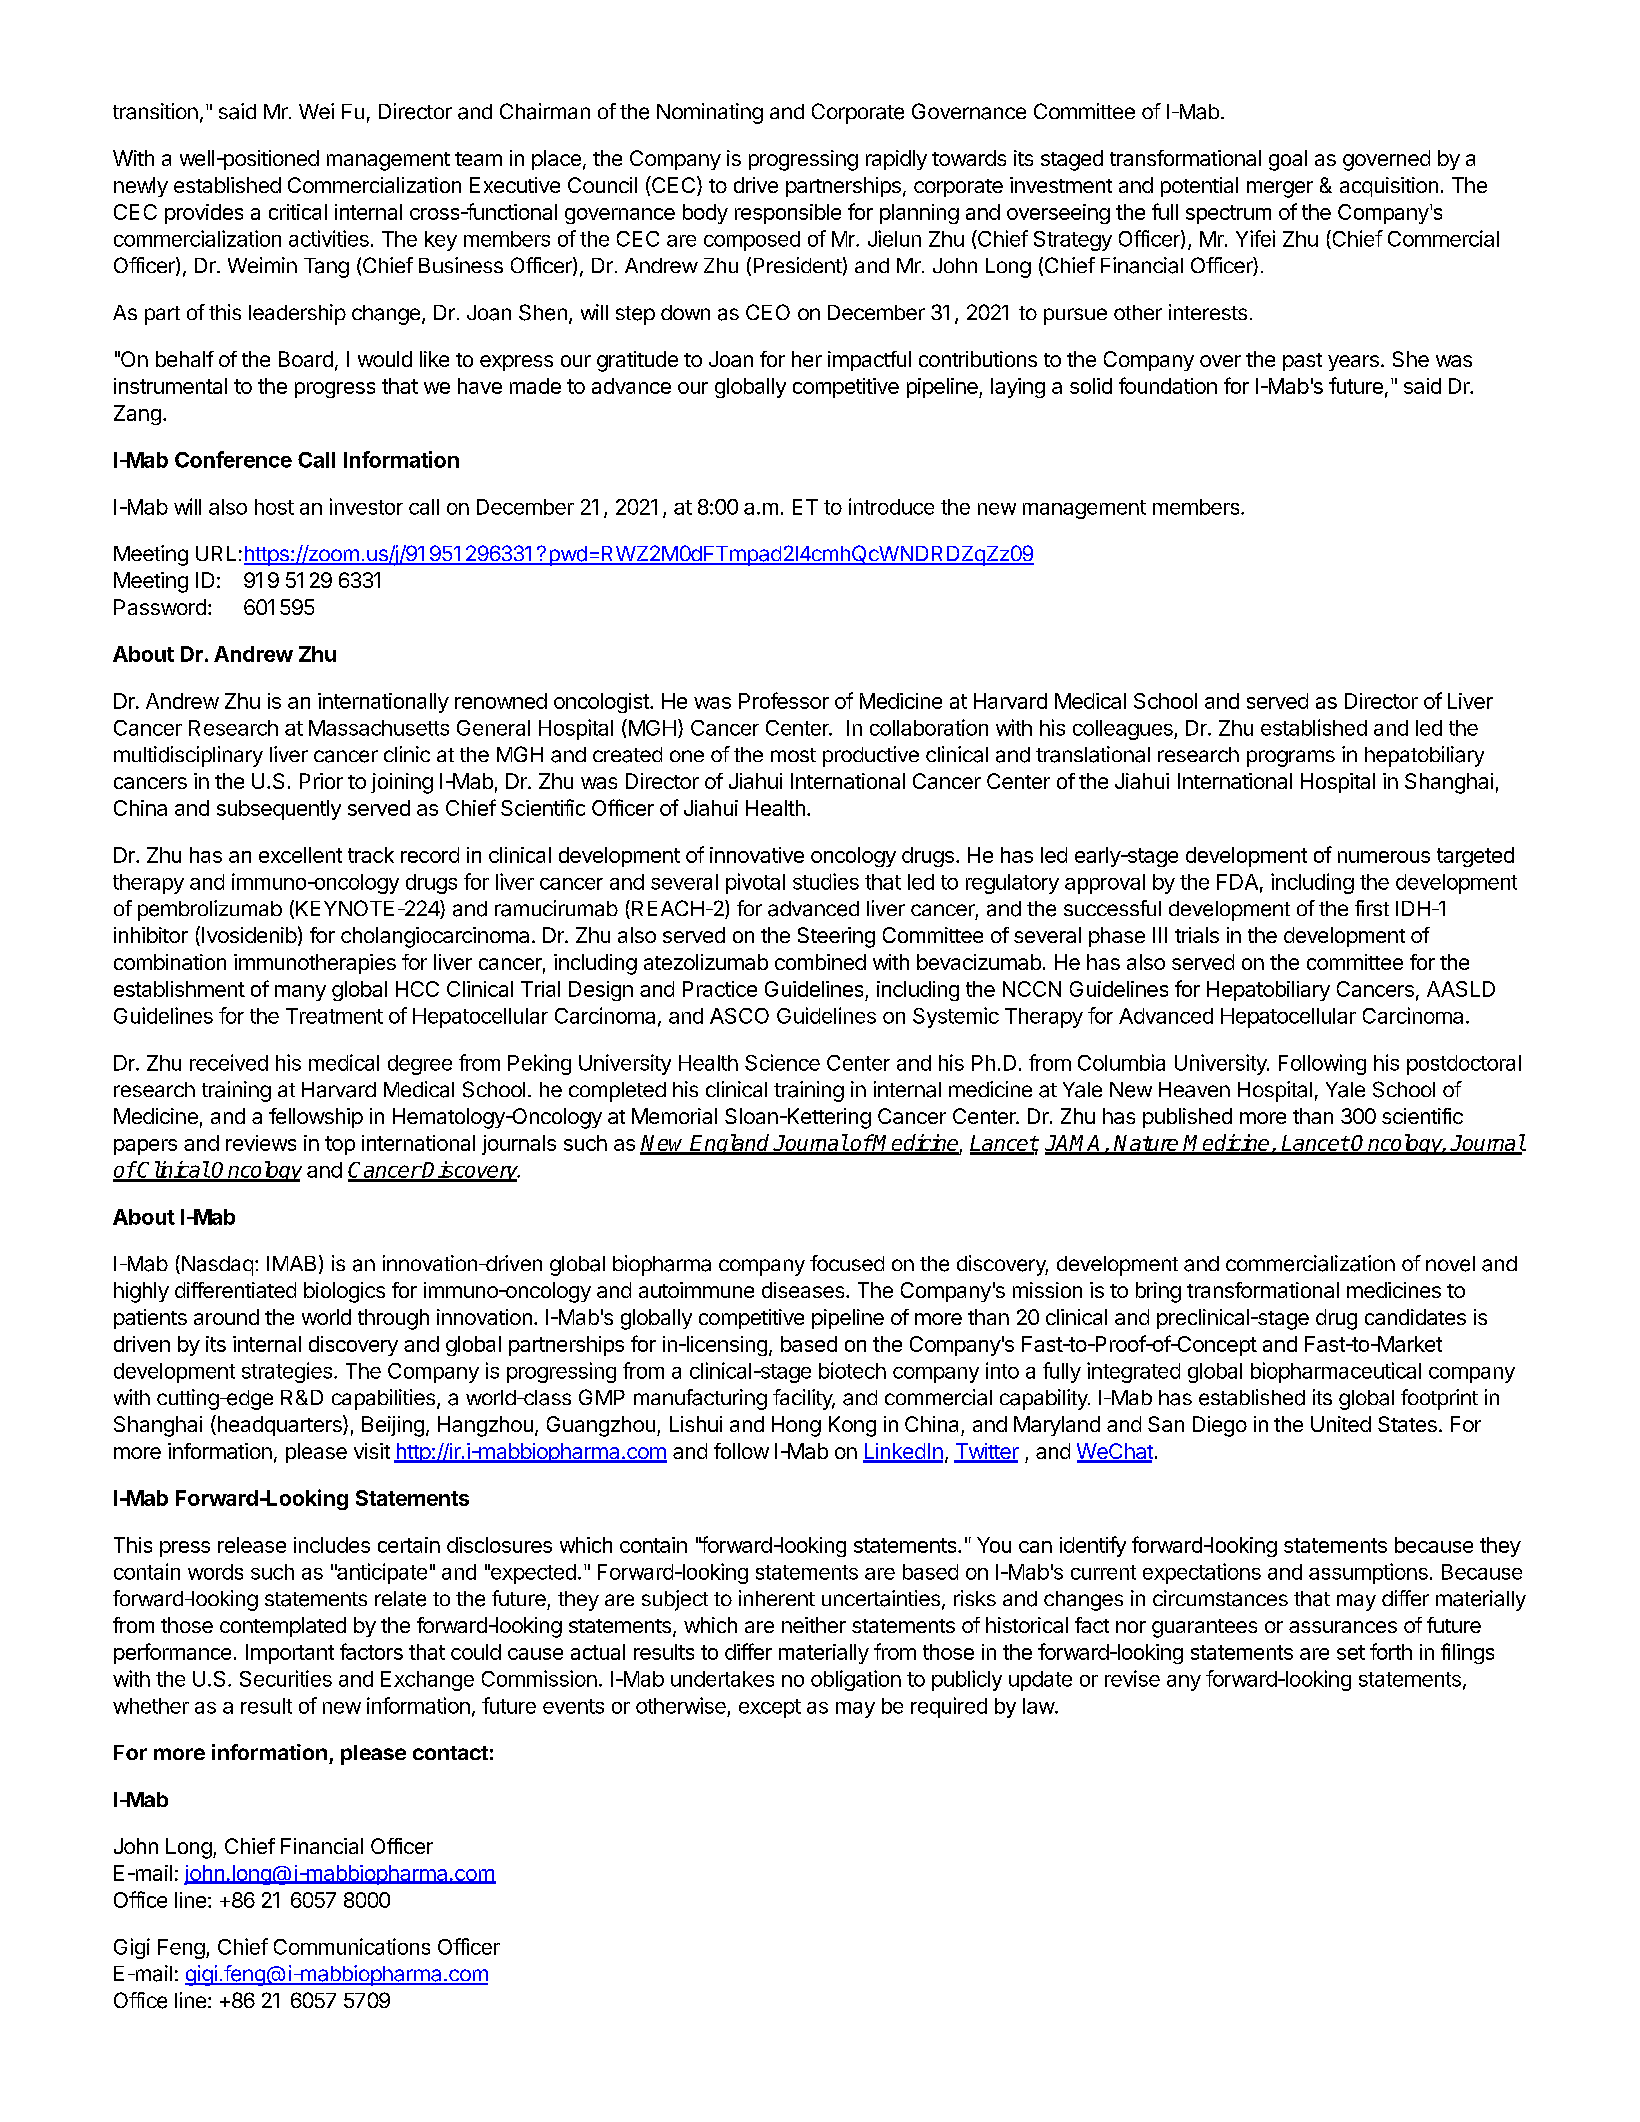 The image size is (1640, 2122). I want to click on critical, so click(298, 212).
